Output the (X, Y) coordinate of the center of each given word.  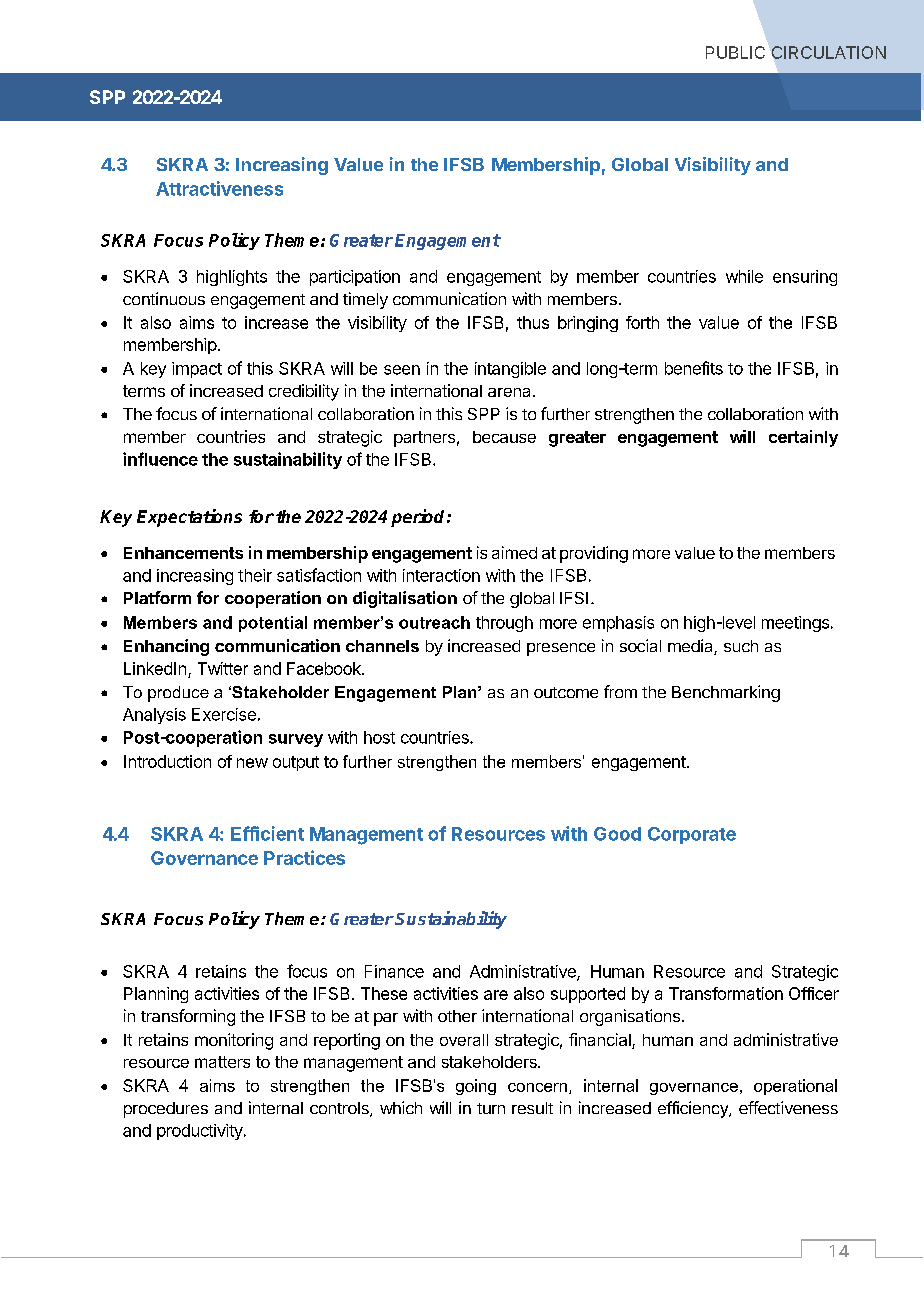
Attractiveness (219, 188)
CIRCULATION (829, 52)
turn (491, 1108)
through (504, 624)
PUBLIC (735, 52)
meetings (795, 624)
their (255, 575)
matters (222, 1062)
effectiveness (788, 1107)
